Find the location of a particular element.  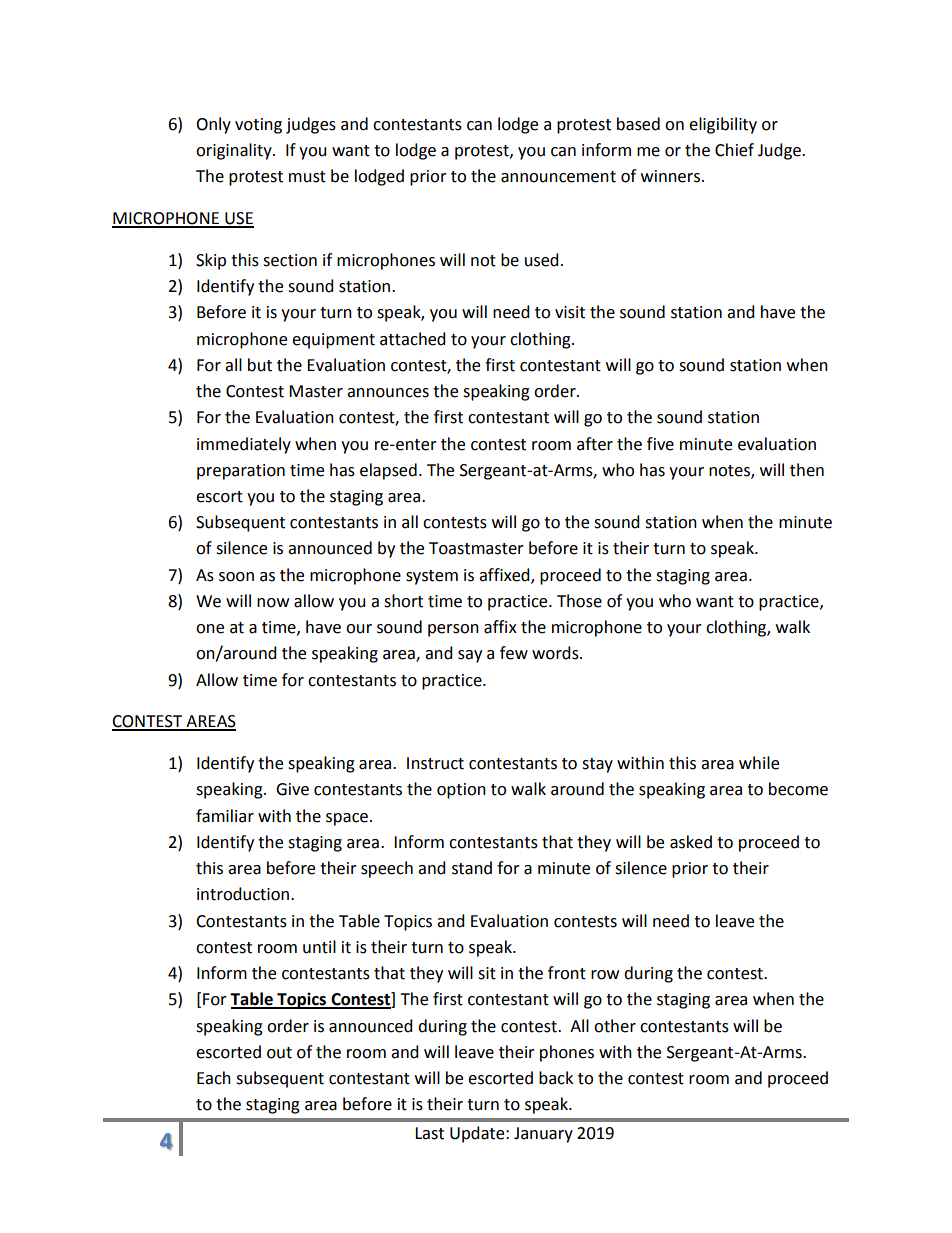

visit is located at coordinates (570, 312).
